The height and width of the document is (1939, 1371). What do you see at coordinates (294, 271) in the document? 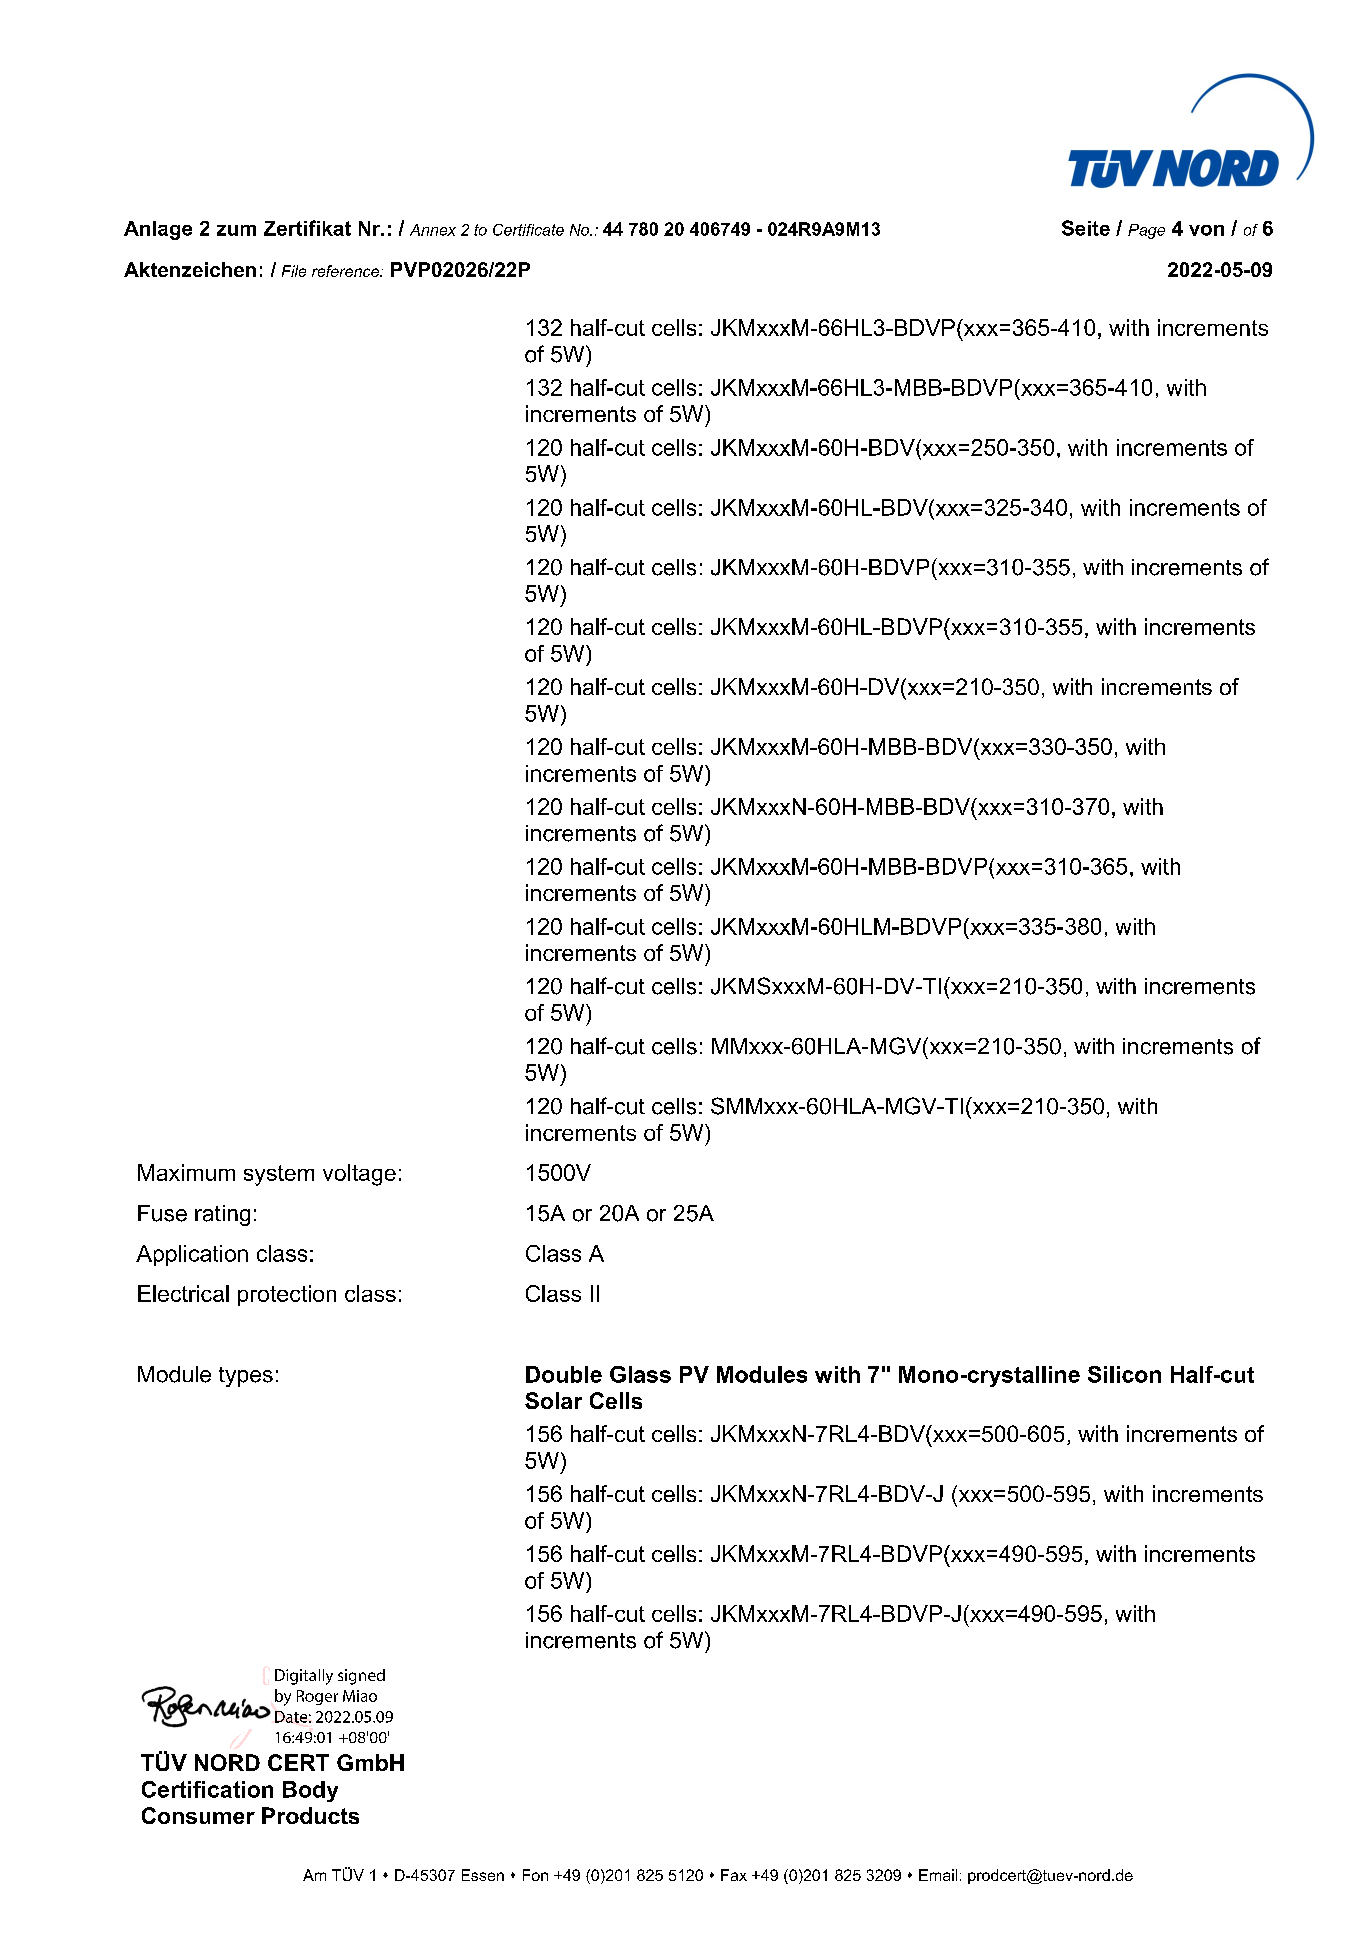
I see `File` at bounding box center [294, 271].
